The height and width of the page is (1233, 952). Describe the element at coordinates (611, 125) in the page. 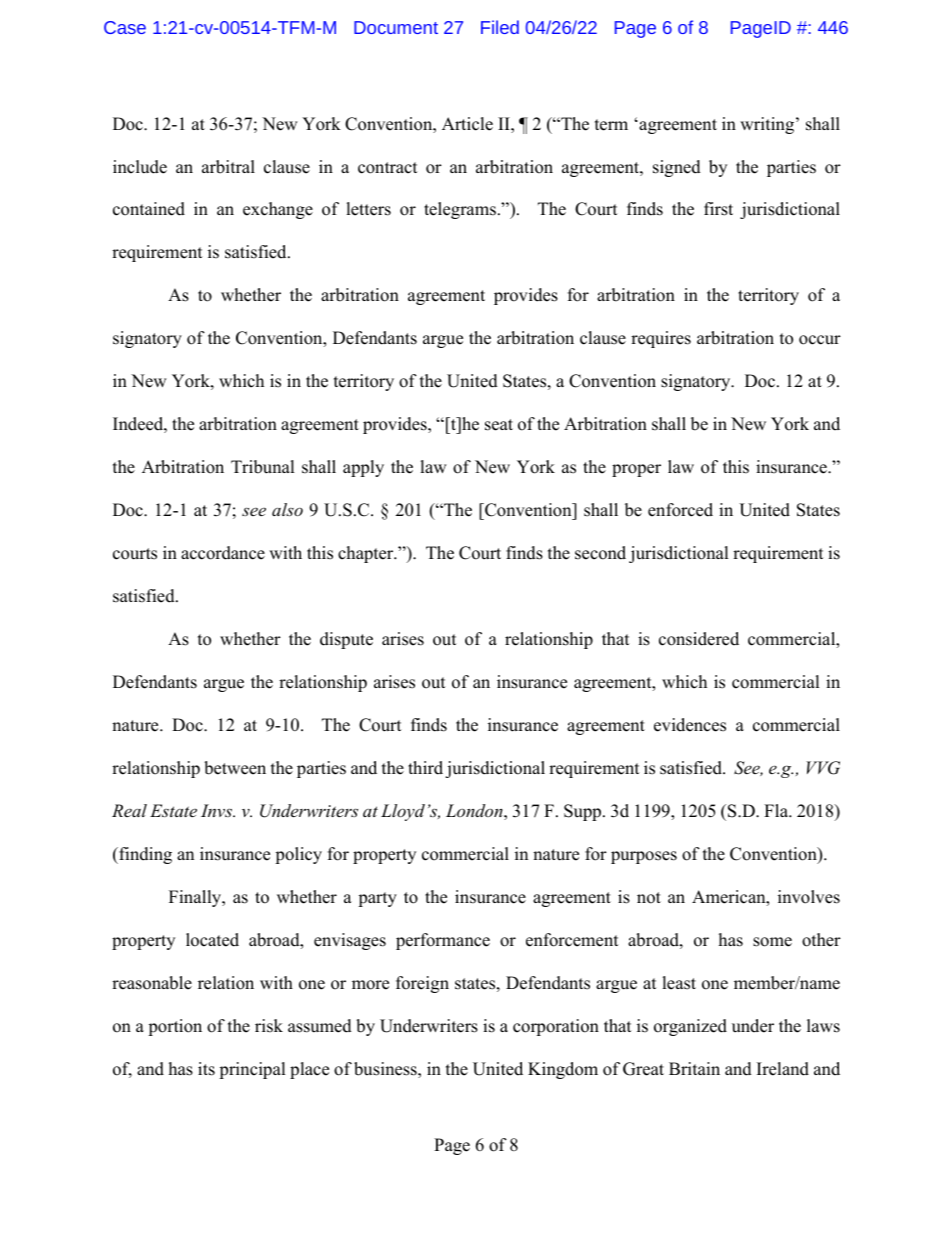

I see `term` at that location.
